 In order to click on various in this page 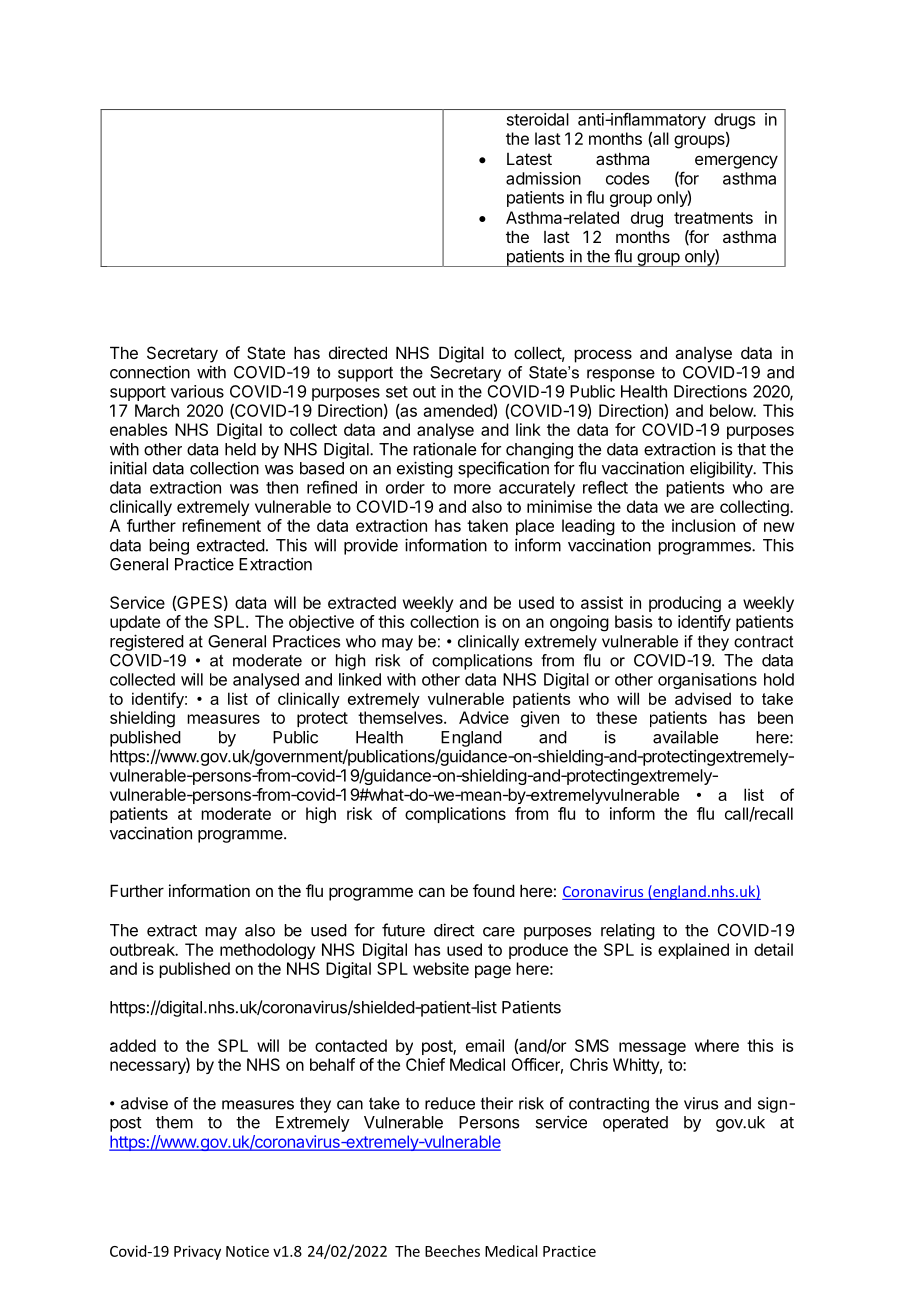, I will do `click(197, 391)`.
